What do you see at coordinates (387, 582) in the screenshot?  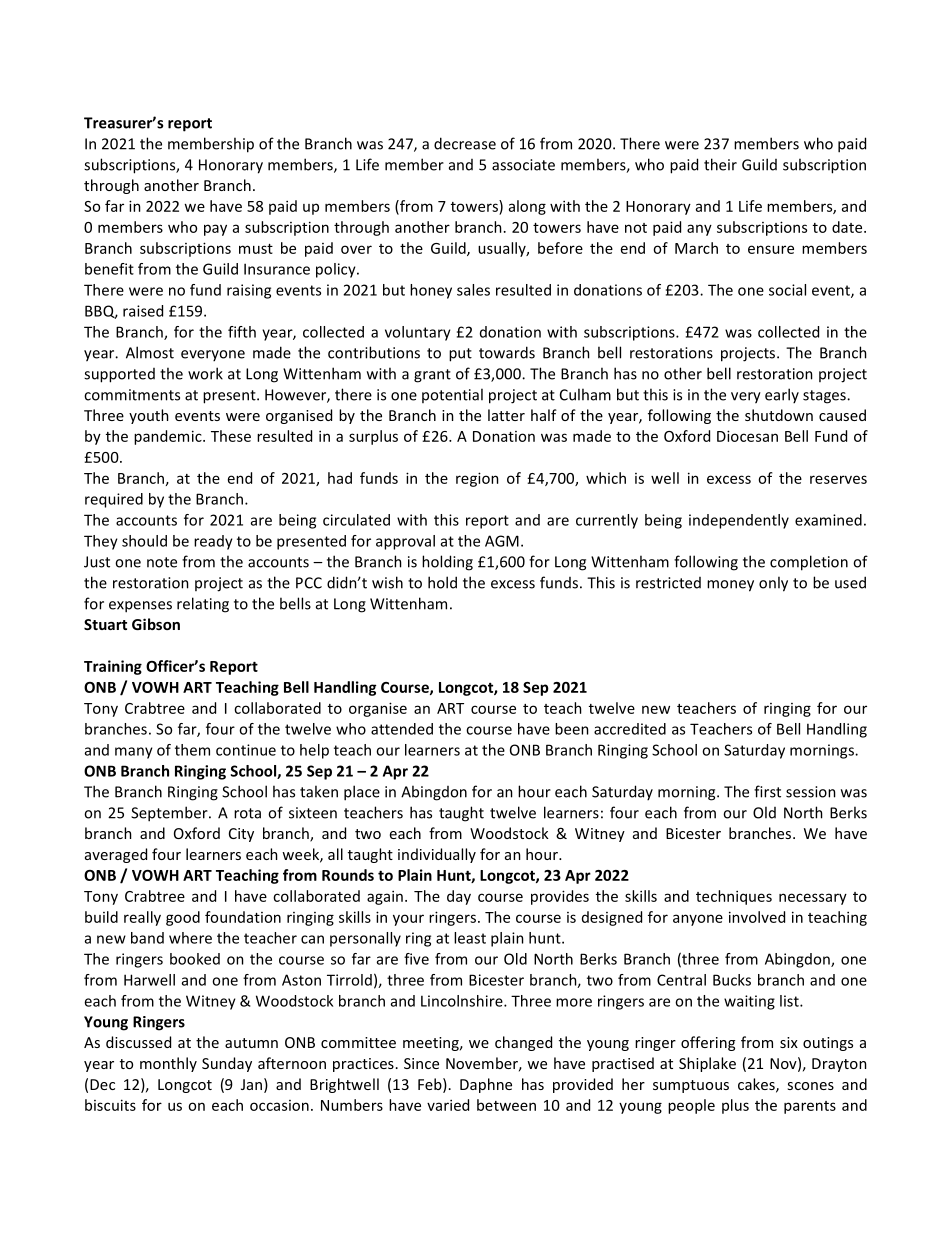 I see `wish` at bounding box center [387, 582].
